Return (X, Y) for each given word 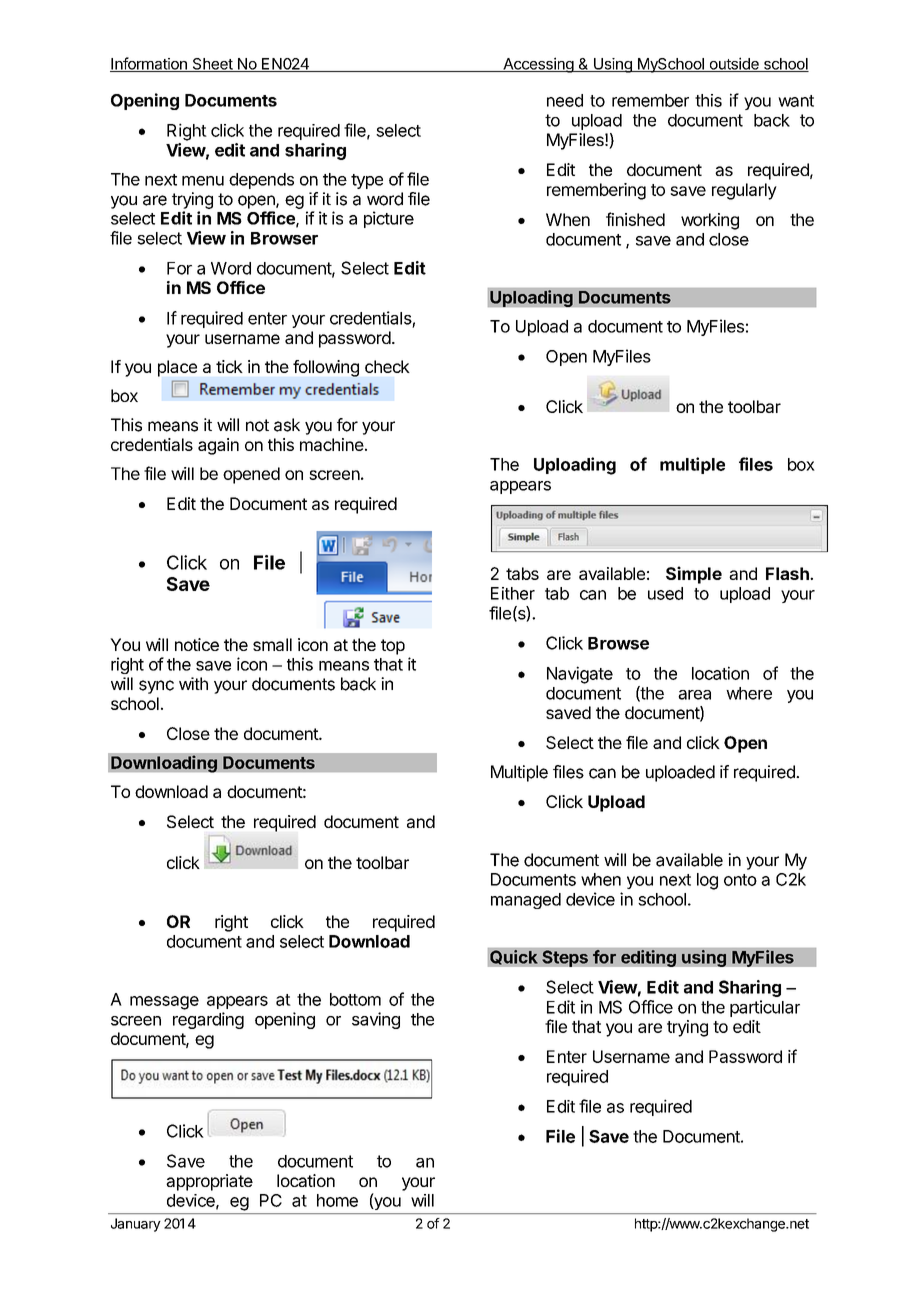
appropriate (209, 1182)
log (707, 881)
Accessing (538, 65)
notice (197, 644)
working (710, 221)
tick (229, 366)
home (337, 1200)
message (164, 1003)
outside (734, 64)
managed (526, 901)
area (694, 695)
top (393, 647)
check (387, 366)
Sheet (212, 65)
